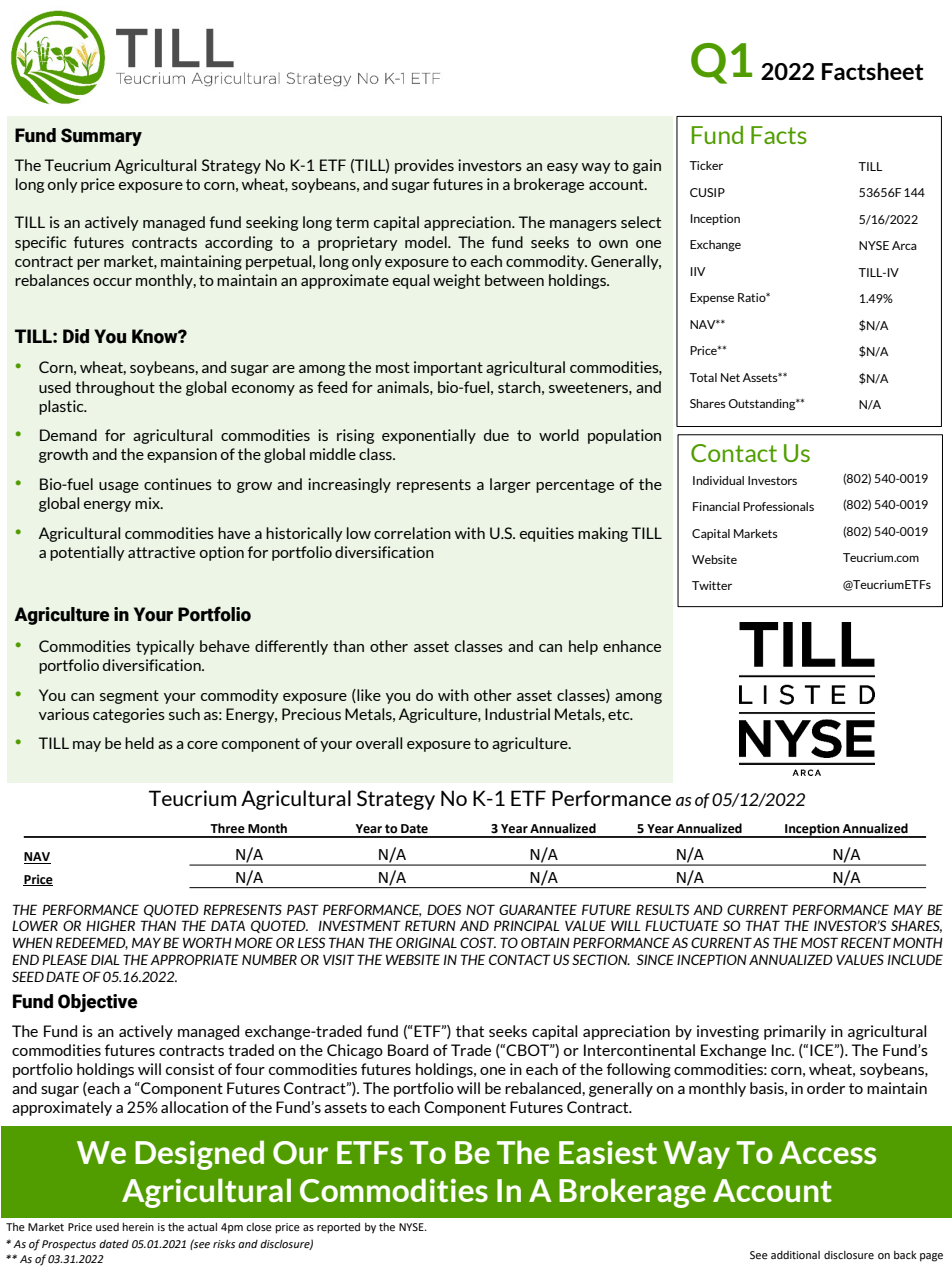 The height and width of the screenshot is (1270, 952). What do you see at coordinates (138, 1227) in the screenshot?
I see `herein` at bounding box center [138, 1227].
